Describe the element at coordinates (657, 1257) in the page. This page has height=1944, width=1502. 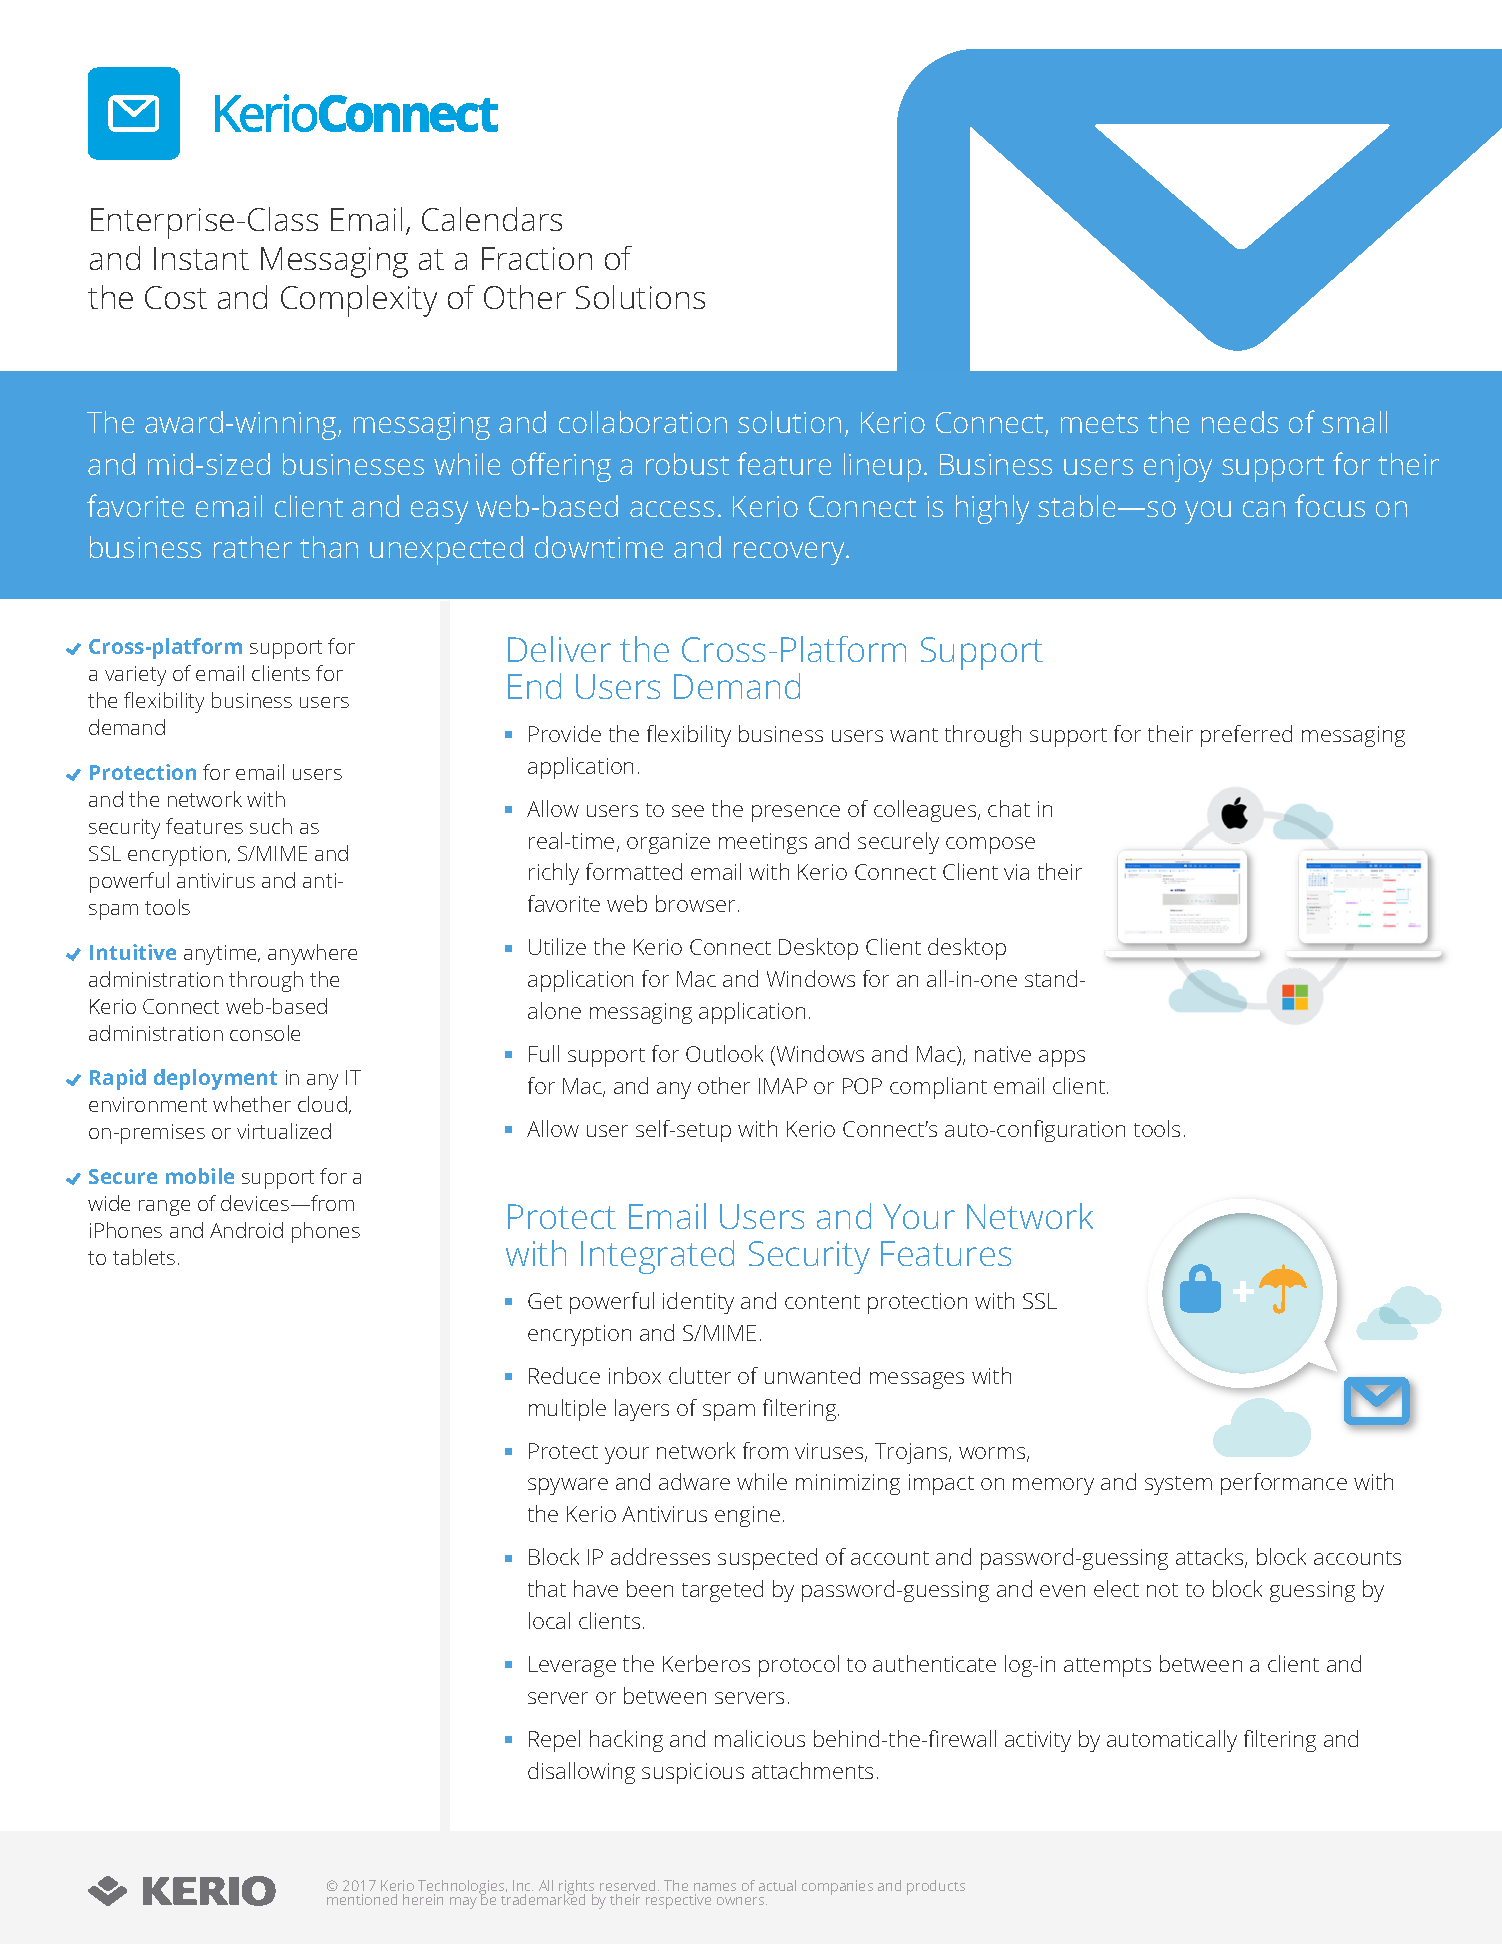
I see `Integrated` at that location.
